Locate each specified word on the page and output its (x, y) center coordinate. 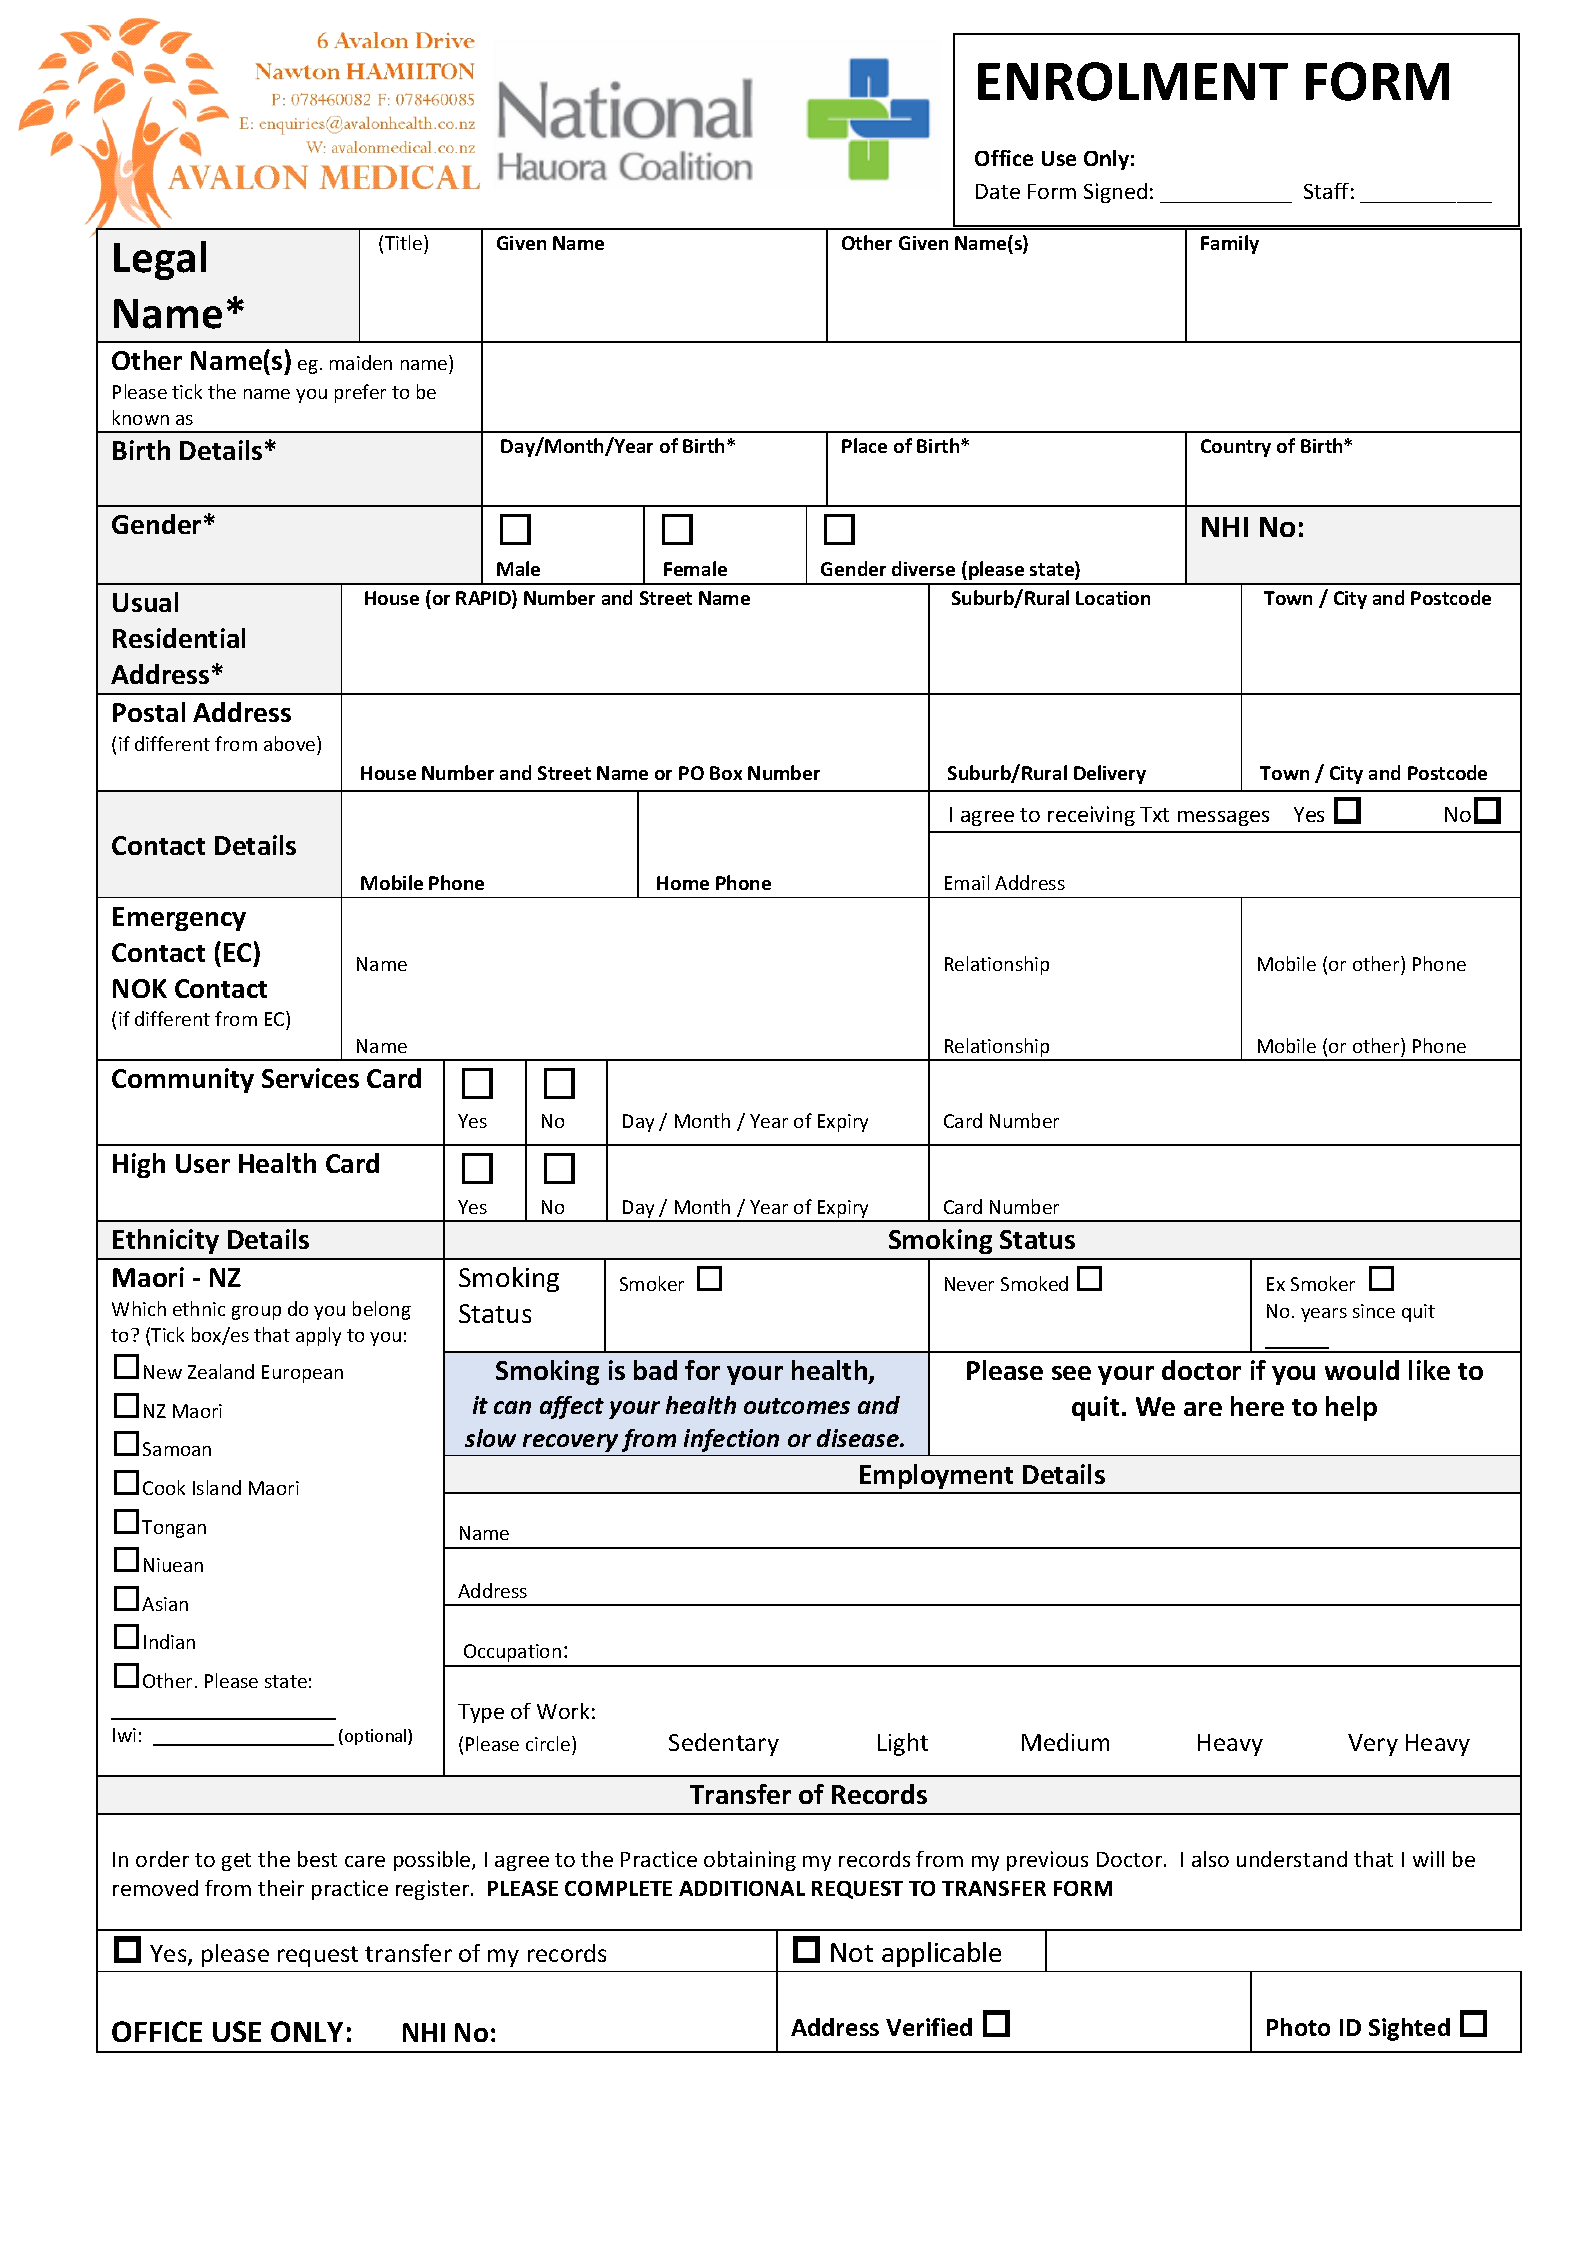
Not (852, 1952)
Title (405, 242)
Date (998, 191)
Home (683, 883)
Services (310, 1078)
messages (1223, 818)
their (281, 1888)
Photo (1298, 2027)
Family (1230, 244)
